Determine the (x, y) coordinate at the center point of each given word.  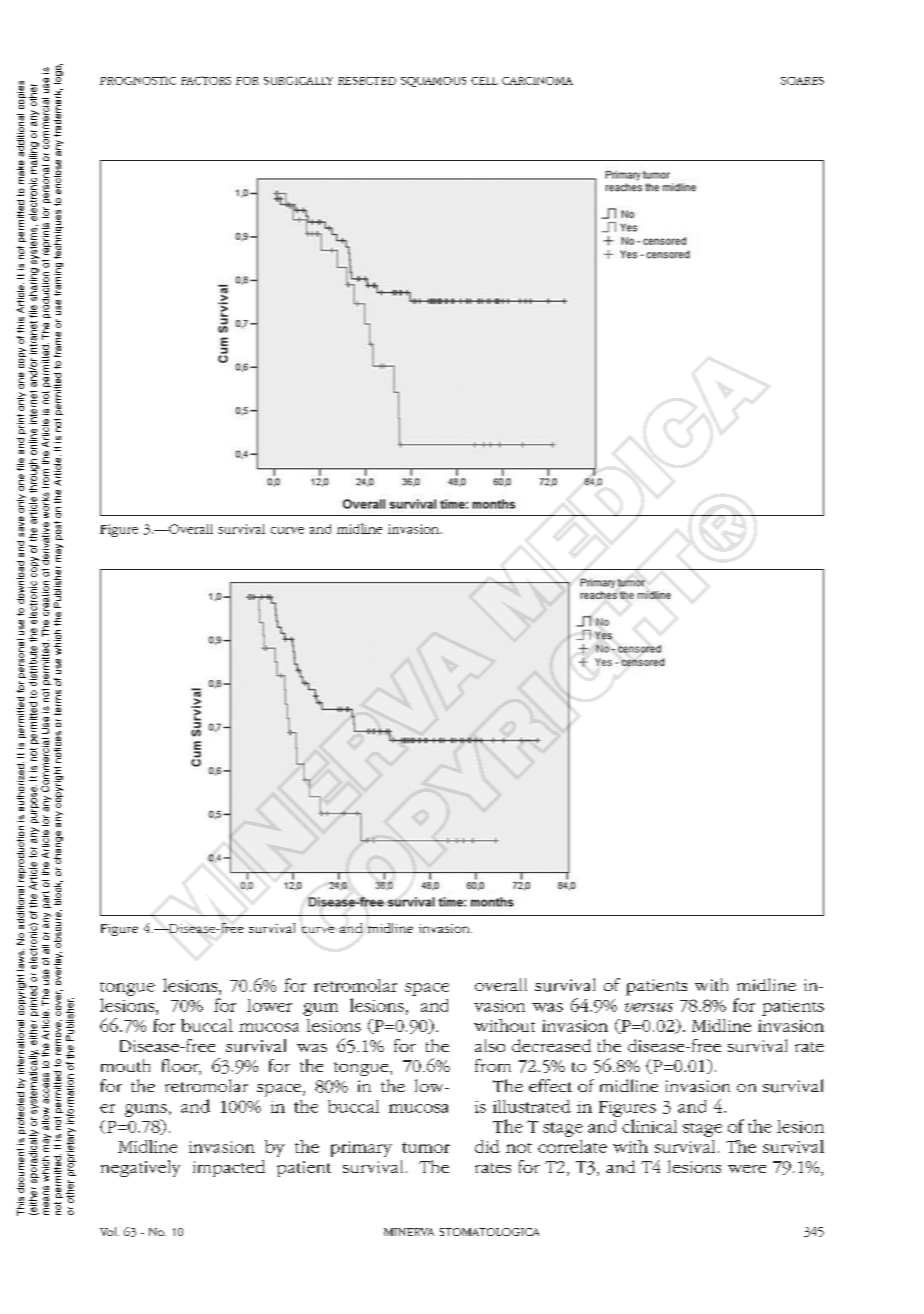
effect (550, 1085)
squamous (433, 82)
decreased (551, 1045)
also (490, 1045)
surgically (298, 80)
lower (269, 1005)
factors (206, 80)
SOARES (802, 81)
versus (649, 1007)
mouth (125, 1065)
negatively (140, 1168)
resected (367, 81)
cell (484, 81)
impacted (229, 1168)
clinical (649, 1126)
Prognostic (138, 80)
